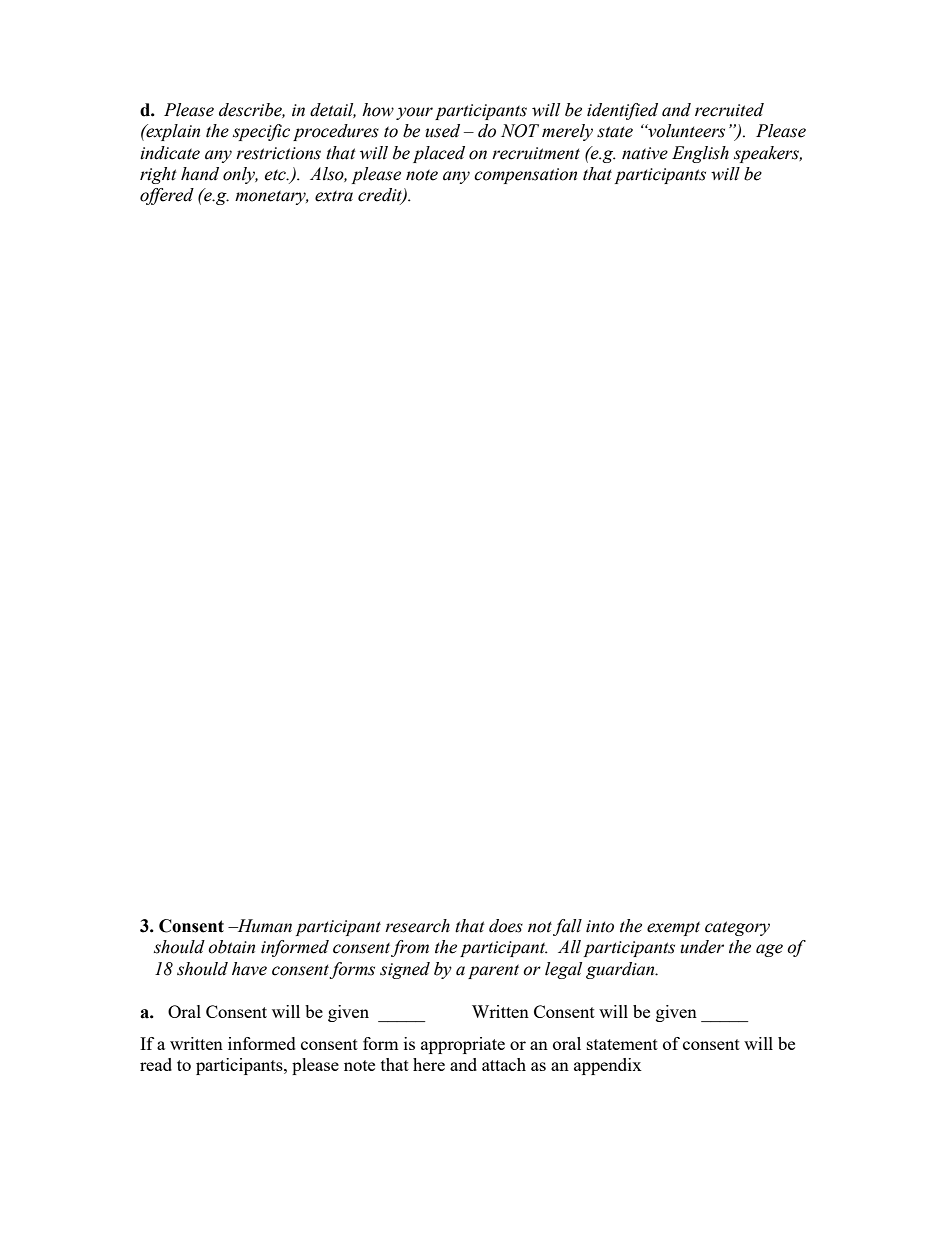 This image has height=1233, width=952. I want to click on read, so click(156, 1064).
